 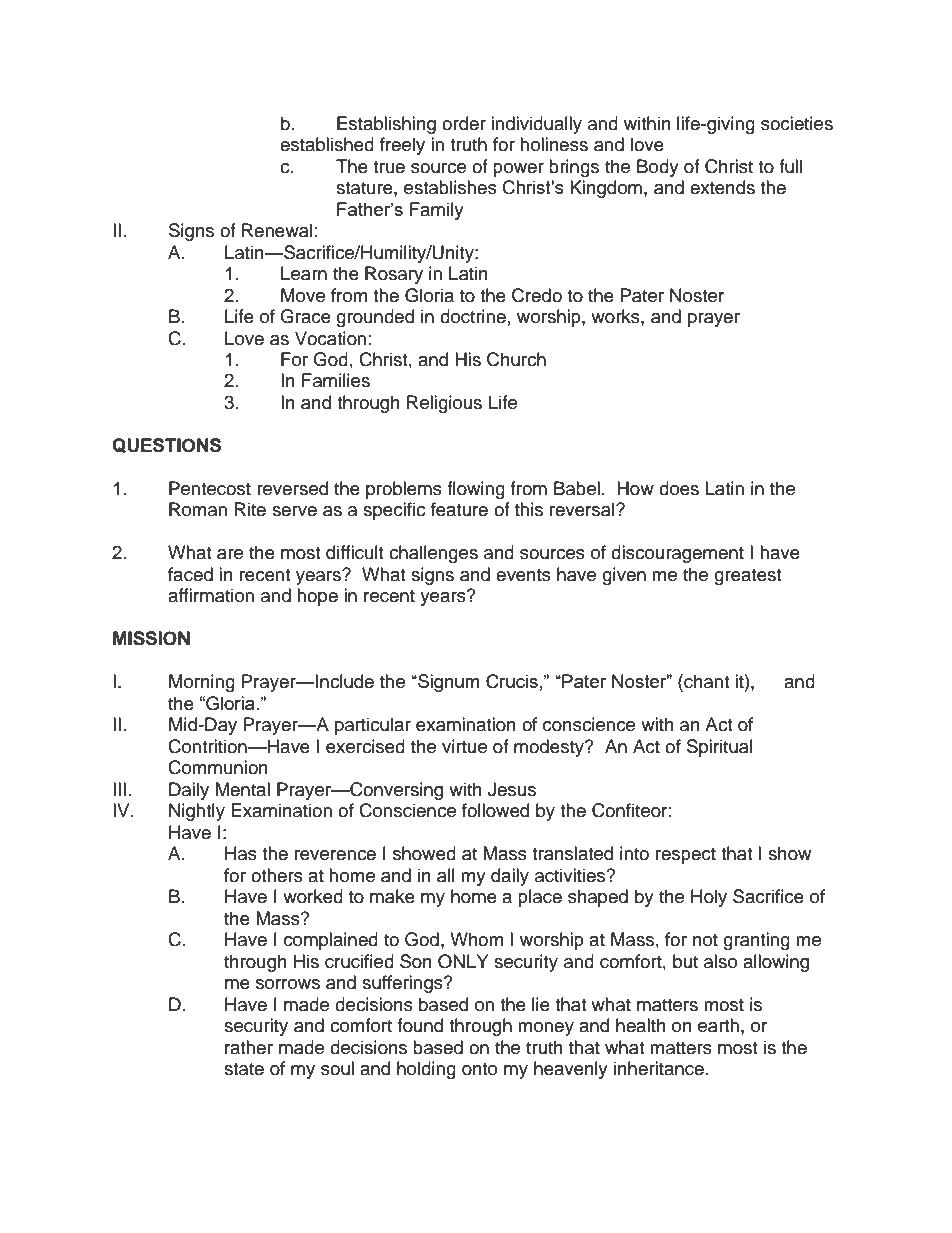 I want to click on QUESTIONS, so click(x=166, y=445).
